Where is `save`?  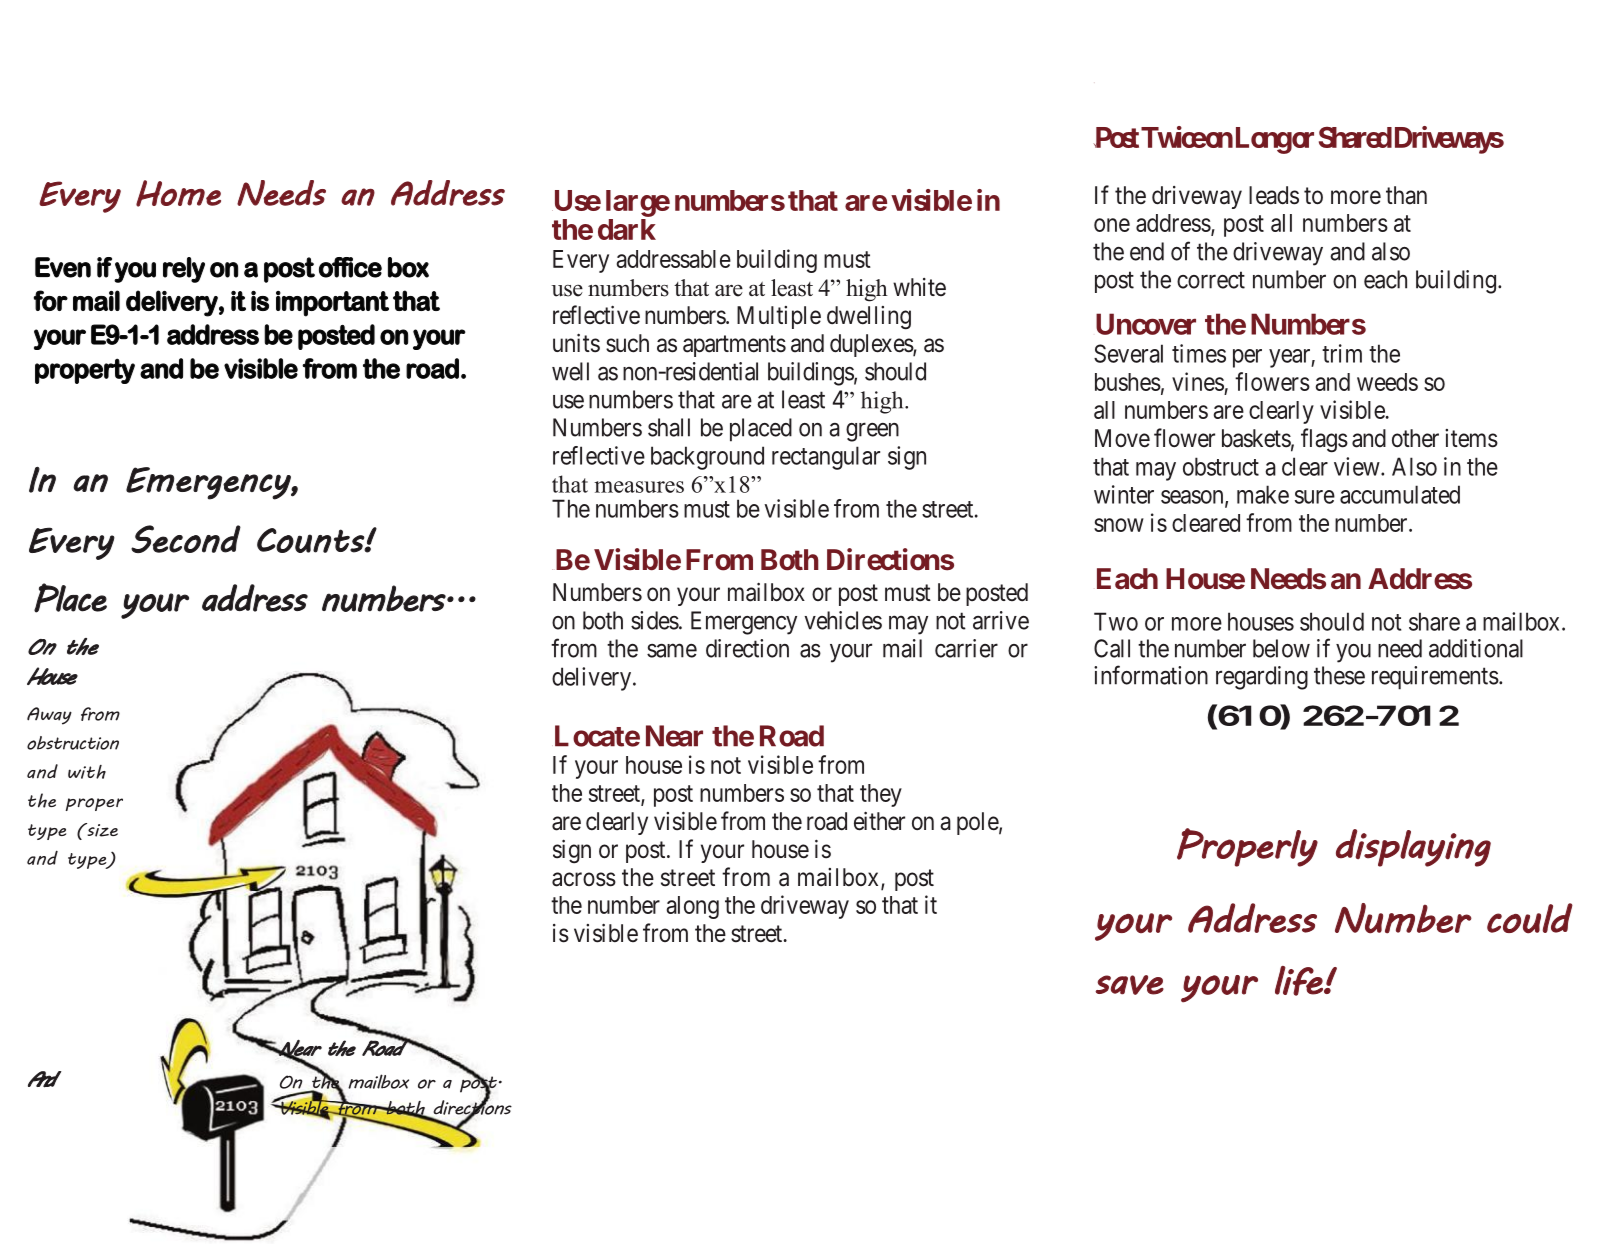 save is located at coordinates (1129, 985).
